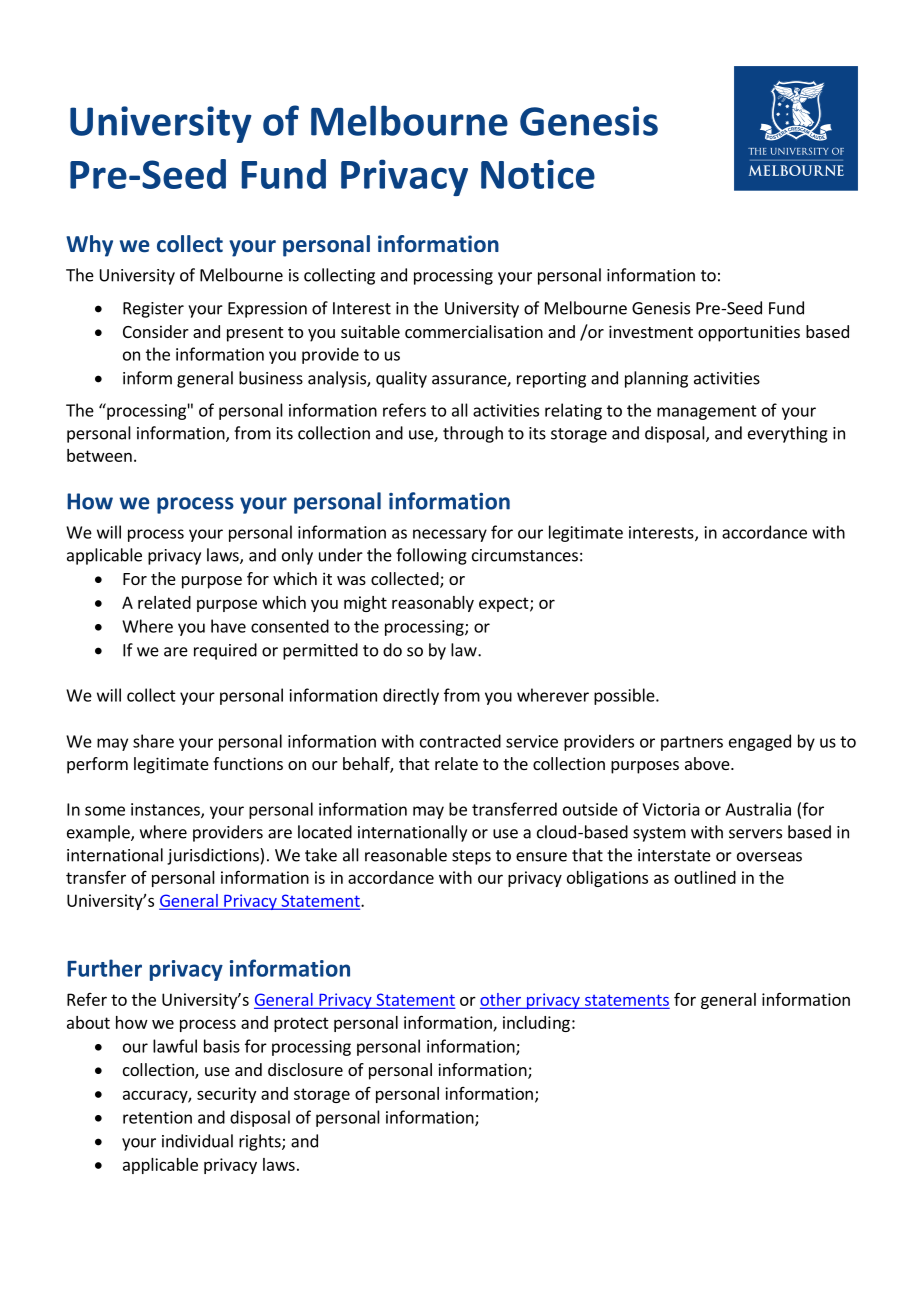 This screenshot has width=924, height=1308. I want to click on retention, so click(157, 1117).
